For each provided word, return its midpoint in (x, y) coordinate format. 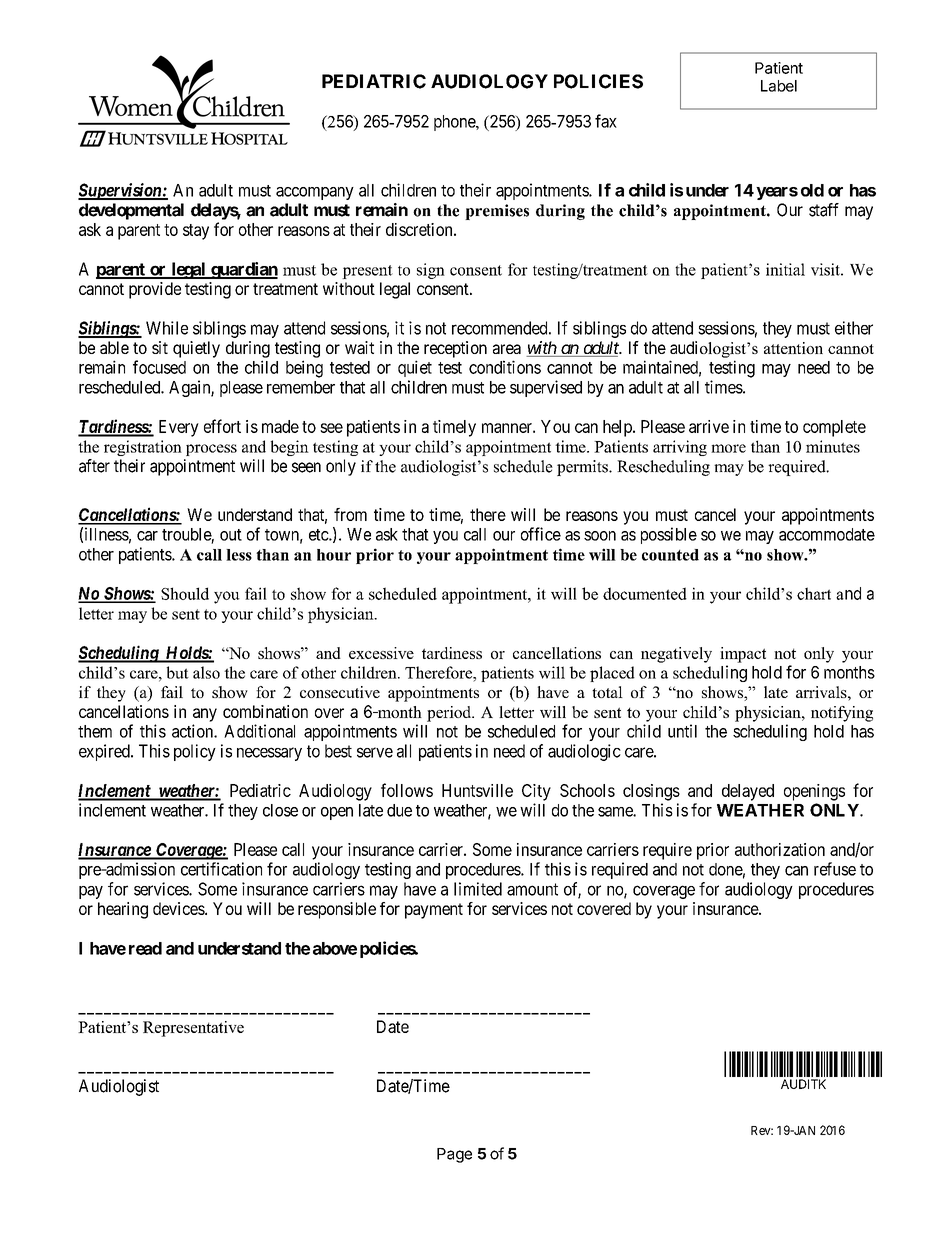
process (211, 450)
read (145, 948)
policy (195, 752)
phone (455, 123)
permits (583, 468)
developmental (131, 211)
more (728, 448)
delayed (748, 792)
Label (779, 86)
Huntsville (477, 790)
